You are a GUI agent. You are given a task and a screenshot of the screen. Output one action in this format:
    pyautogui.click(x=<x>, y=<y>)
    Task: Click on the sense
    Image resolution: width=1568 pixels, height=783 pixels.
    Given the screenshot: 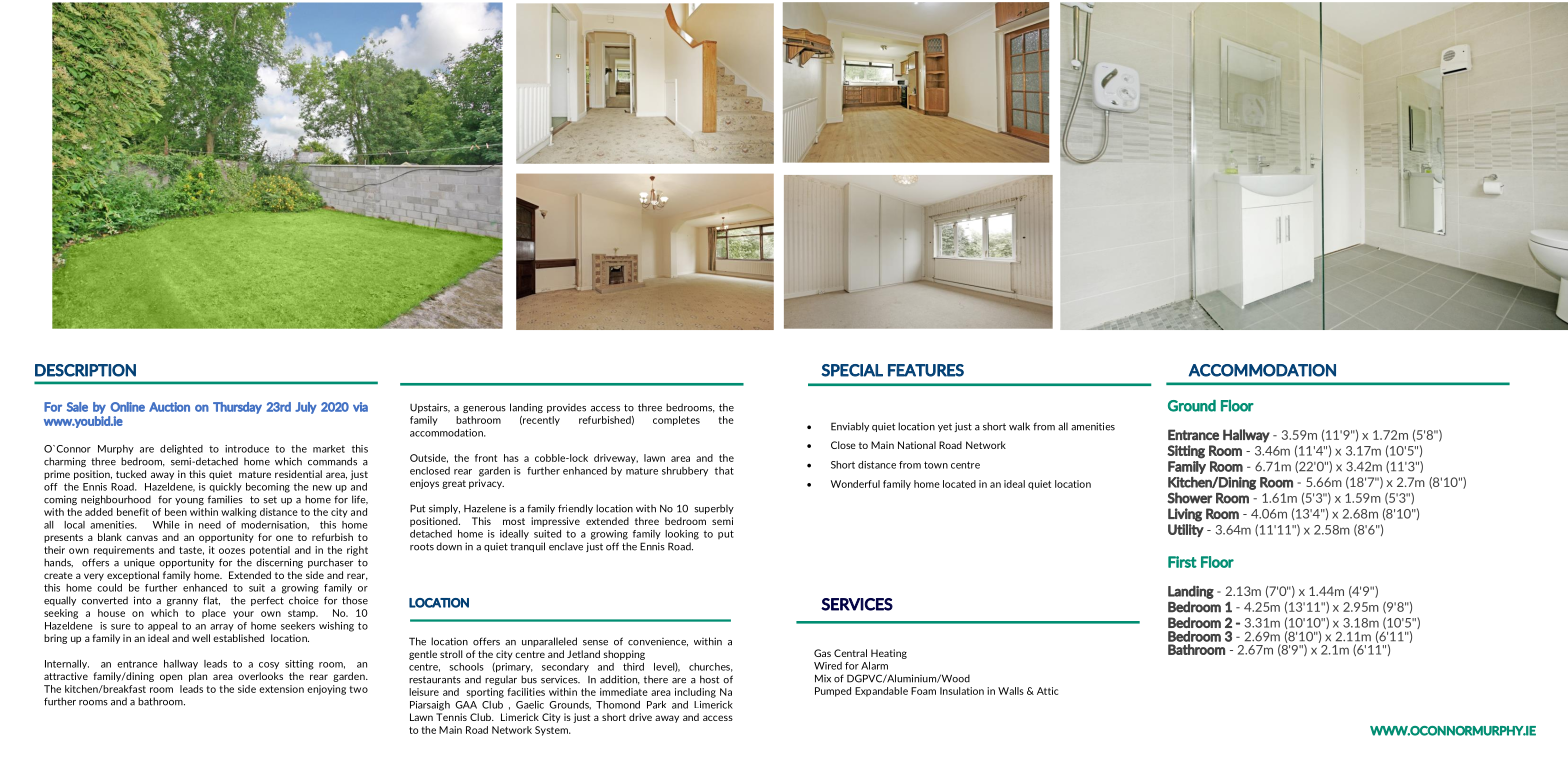 What is the action you would take?
    pyautogui.click(x=595, y=643)
